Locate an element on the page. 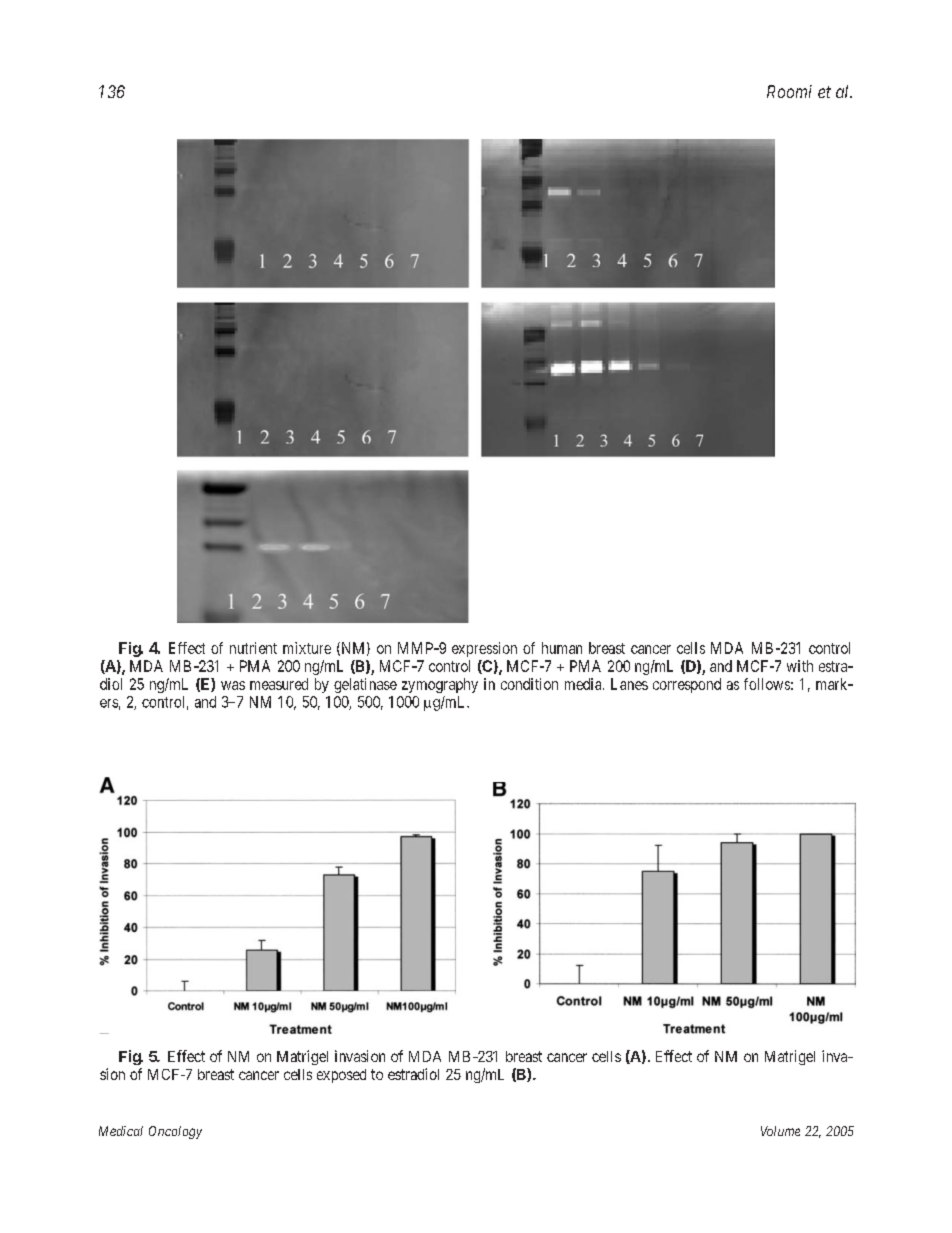  human is located at coordinates (562, 648).
